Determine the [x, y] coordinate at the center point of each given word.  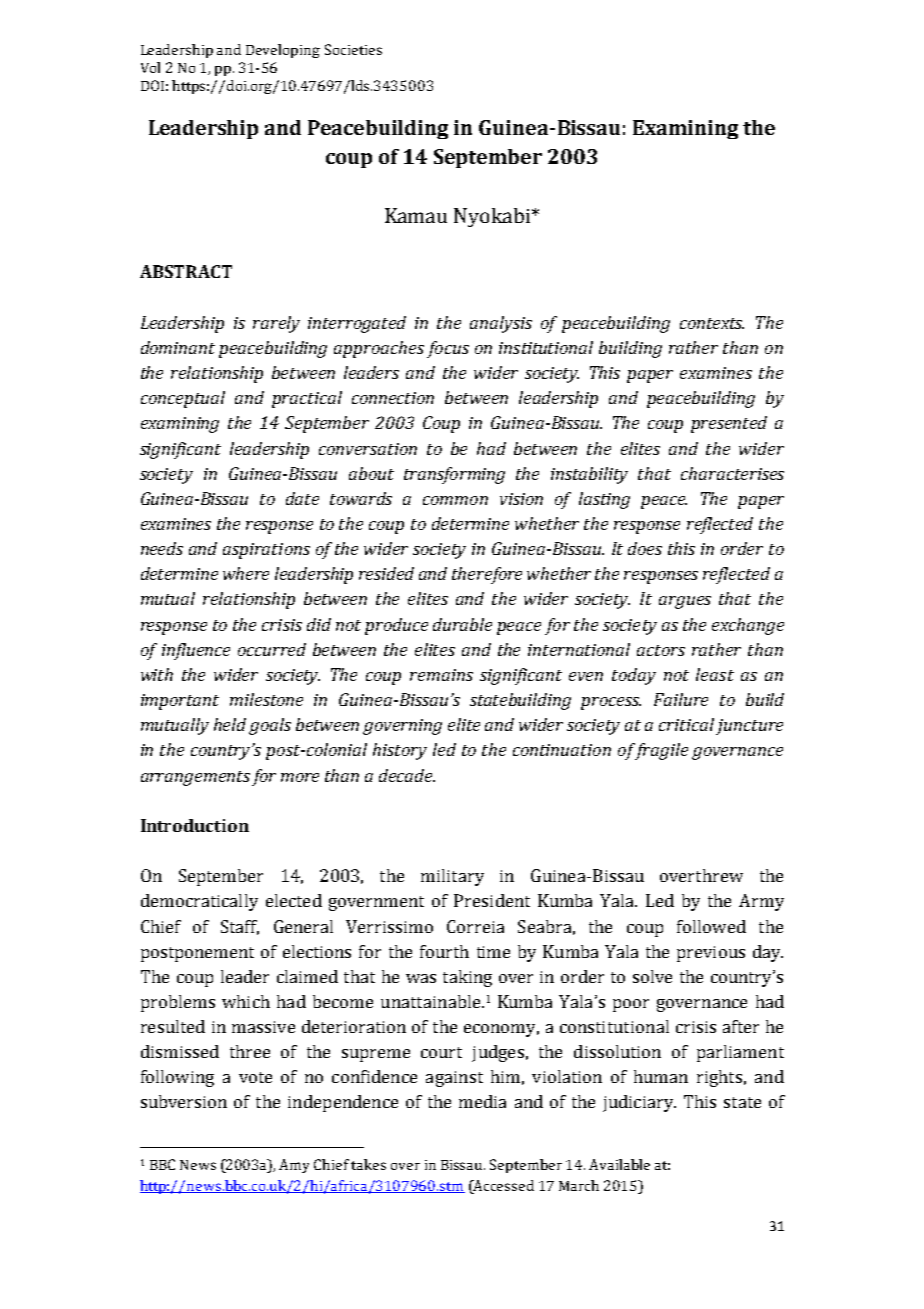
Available [619, 1164]
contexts [712, 323]
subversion [184, 1101]
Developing [283, 51]
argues [685, 602]
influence [196, 651]
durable [462, 624]
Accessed [503, 1185]
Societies [353, 49]
